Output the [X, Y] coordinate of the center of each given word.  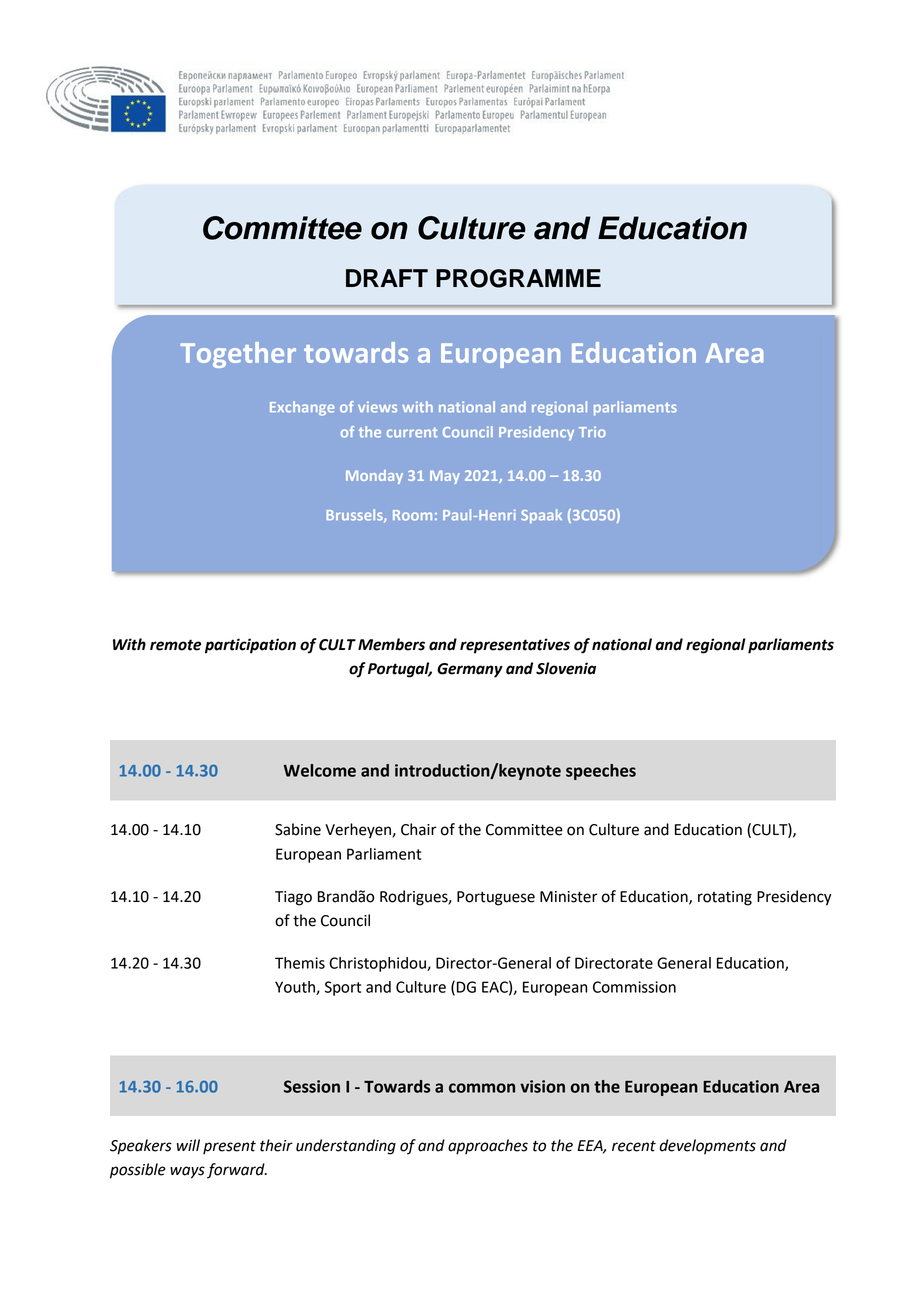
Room [412, 515]
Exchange [302, 408]
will [188, 1145]
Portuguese [496, 898]
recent [634, 1146]
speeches [601, 772]
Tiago [293, 898]
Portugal [400, 670]
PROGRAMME [518, 278]
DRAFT [387, 278]
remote [175, 645]
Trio [592, 432]
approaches [488, 1147]
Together [238, 355]
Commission [634, 987]
